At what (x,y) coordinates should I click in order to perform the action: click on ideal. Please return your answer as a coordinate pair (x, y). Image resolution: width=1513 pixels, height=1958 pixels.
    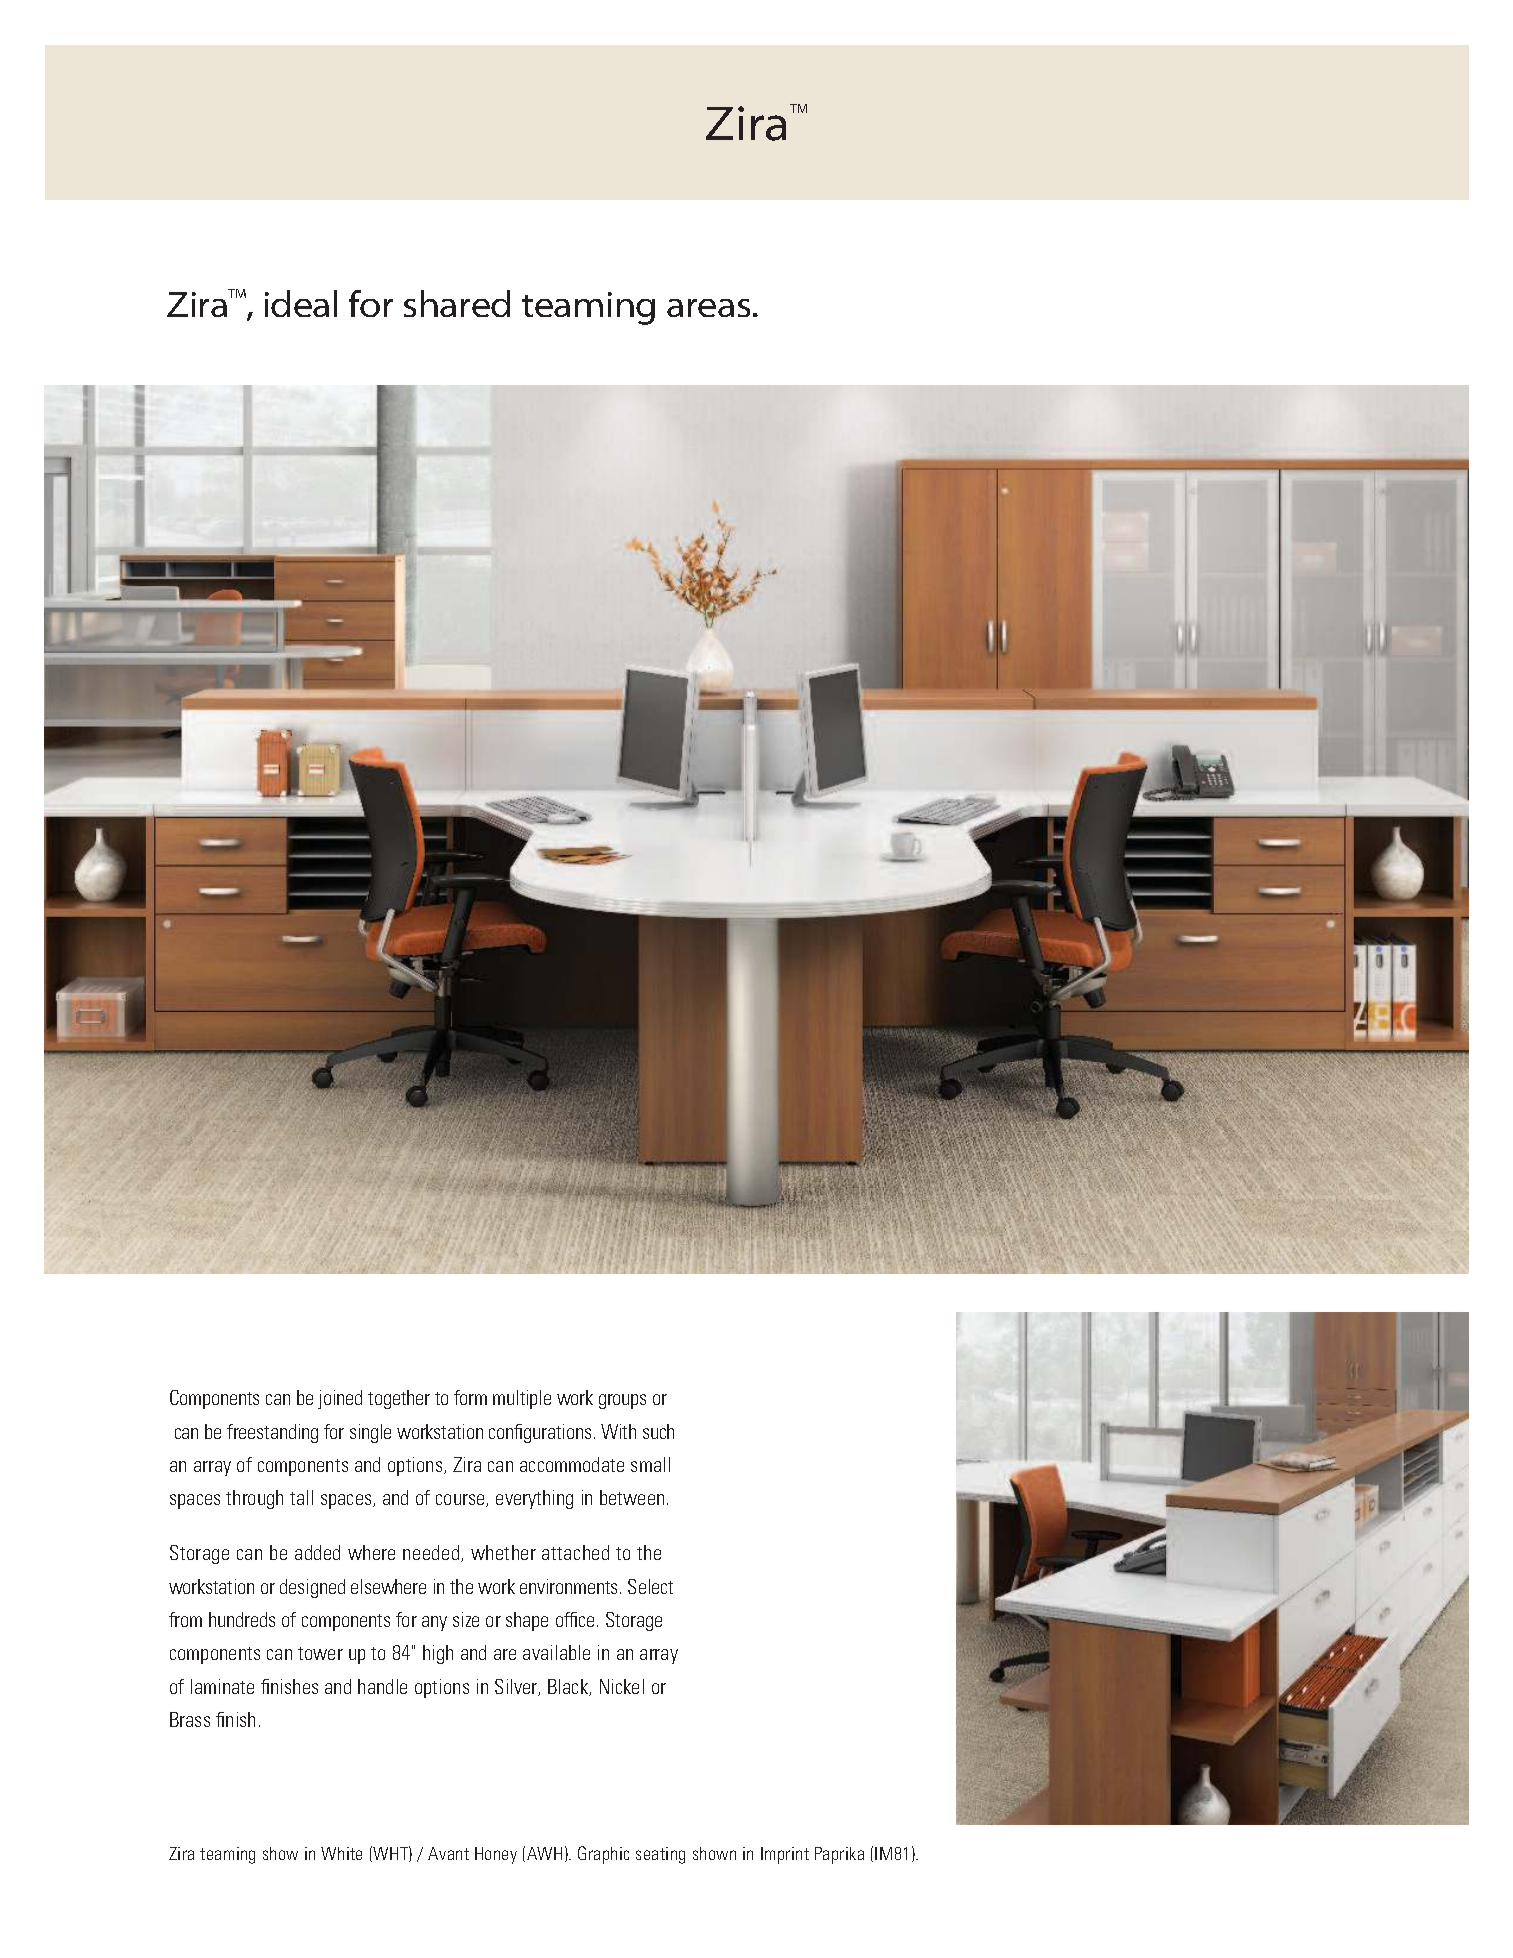
    Looking at the image, I should click on (301, 303).
